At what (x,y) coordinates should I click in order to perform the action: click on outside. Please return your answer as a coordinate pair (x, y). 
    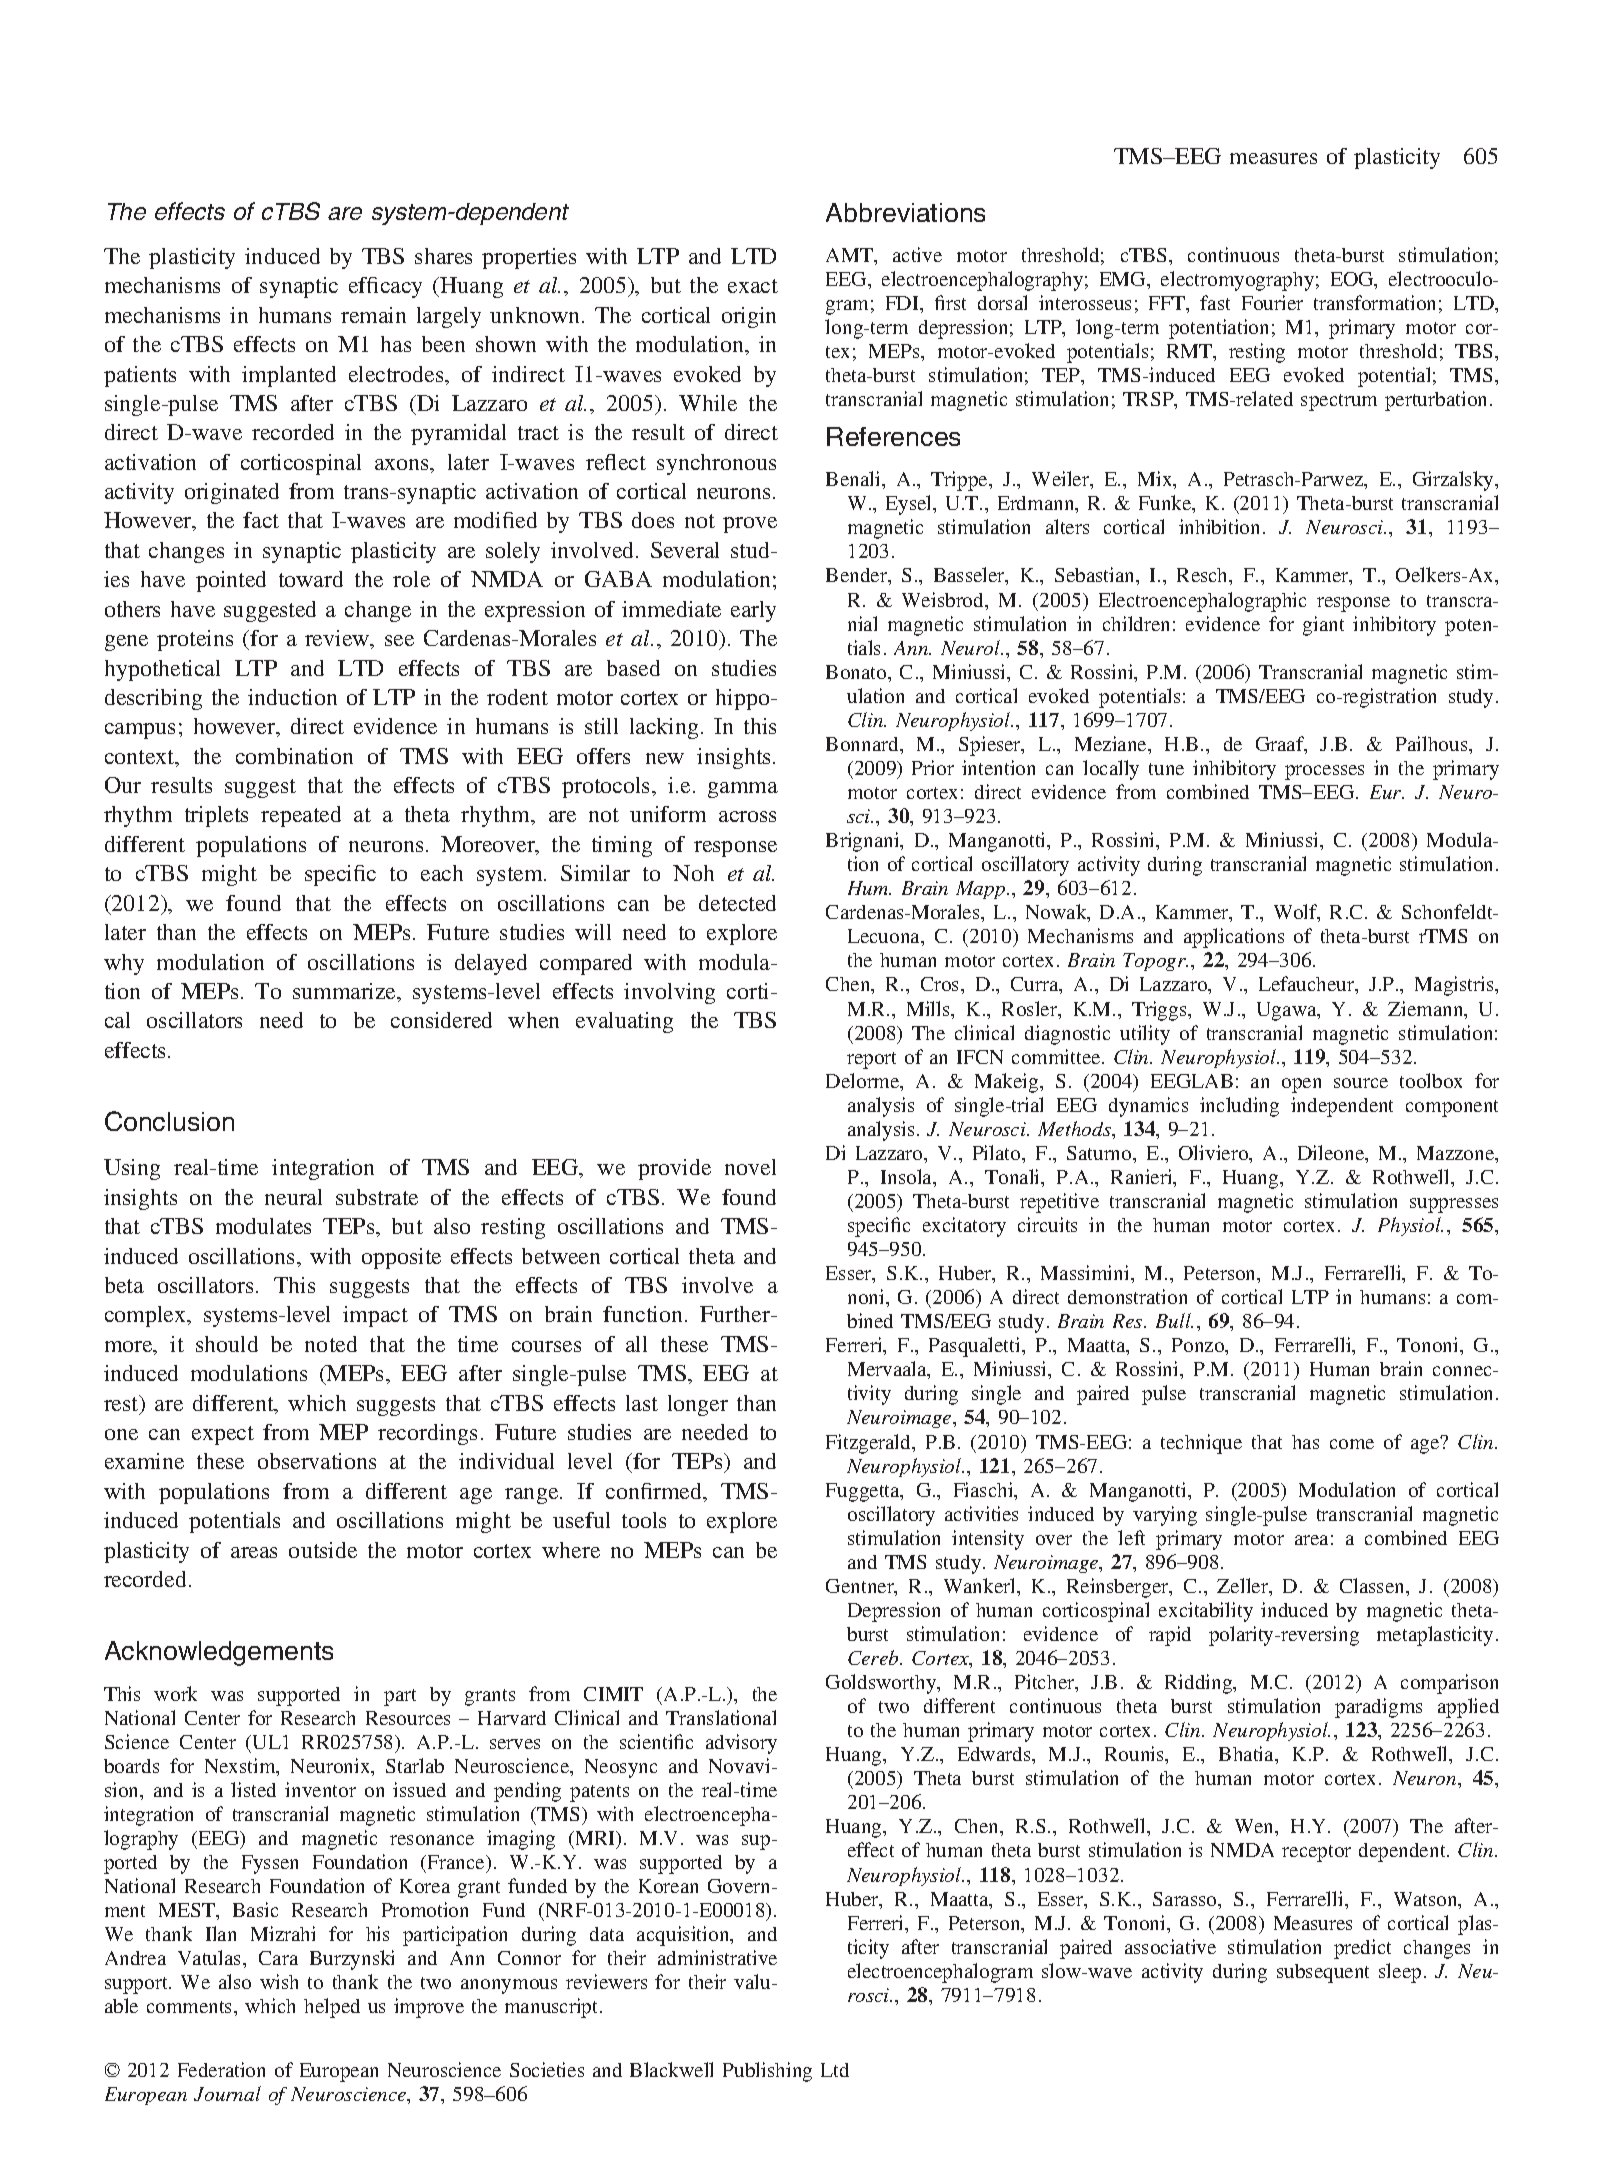
    Looking at the image, I should click on (323, 1550).
